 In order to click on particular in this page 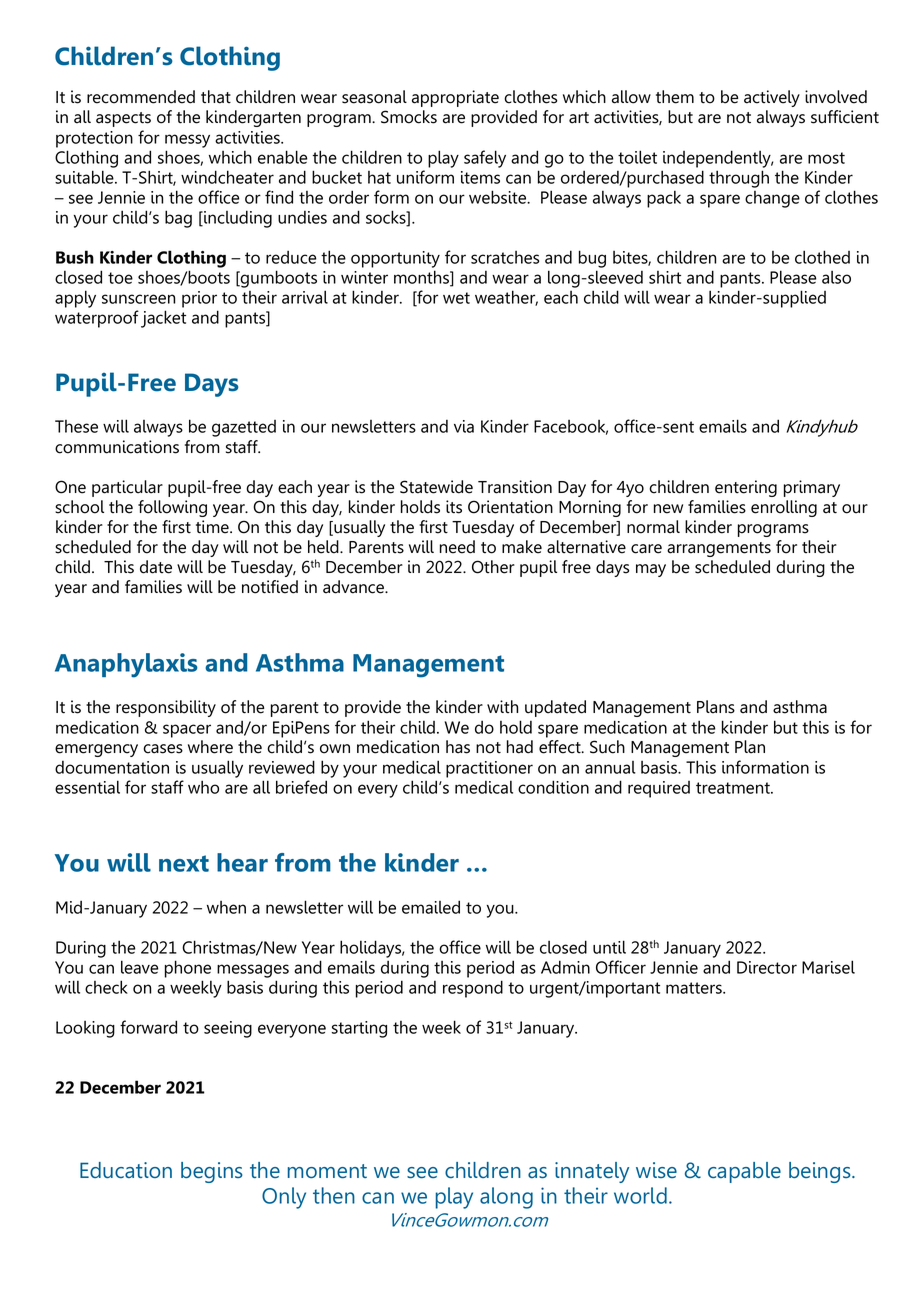, I will do `click(127, 488)`.
